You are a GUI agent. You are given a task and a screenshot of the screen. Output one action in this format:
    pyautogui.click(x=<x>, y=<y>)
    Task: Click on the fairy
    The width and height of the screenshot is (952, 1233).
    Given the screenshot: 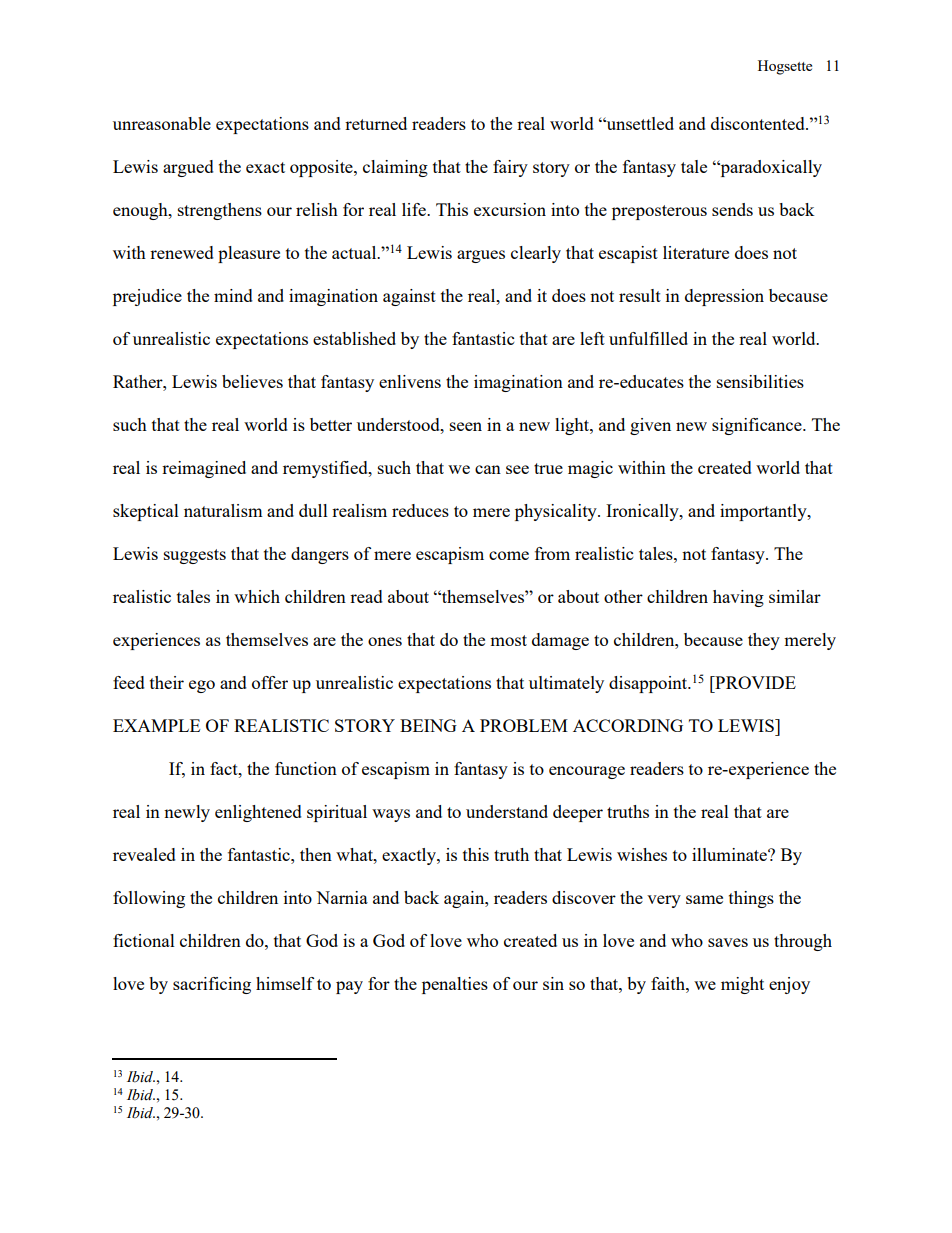 What is the action you would take?
    pyautogui.click(x=510, y=168)
